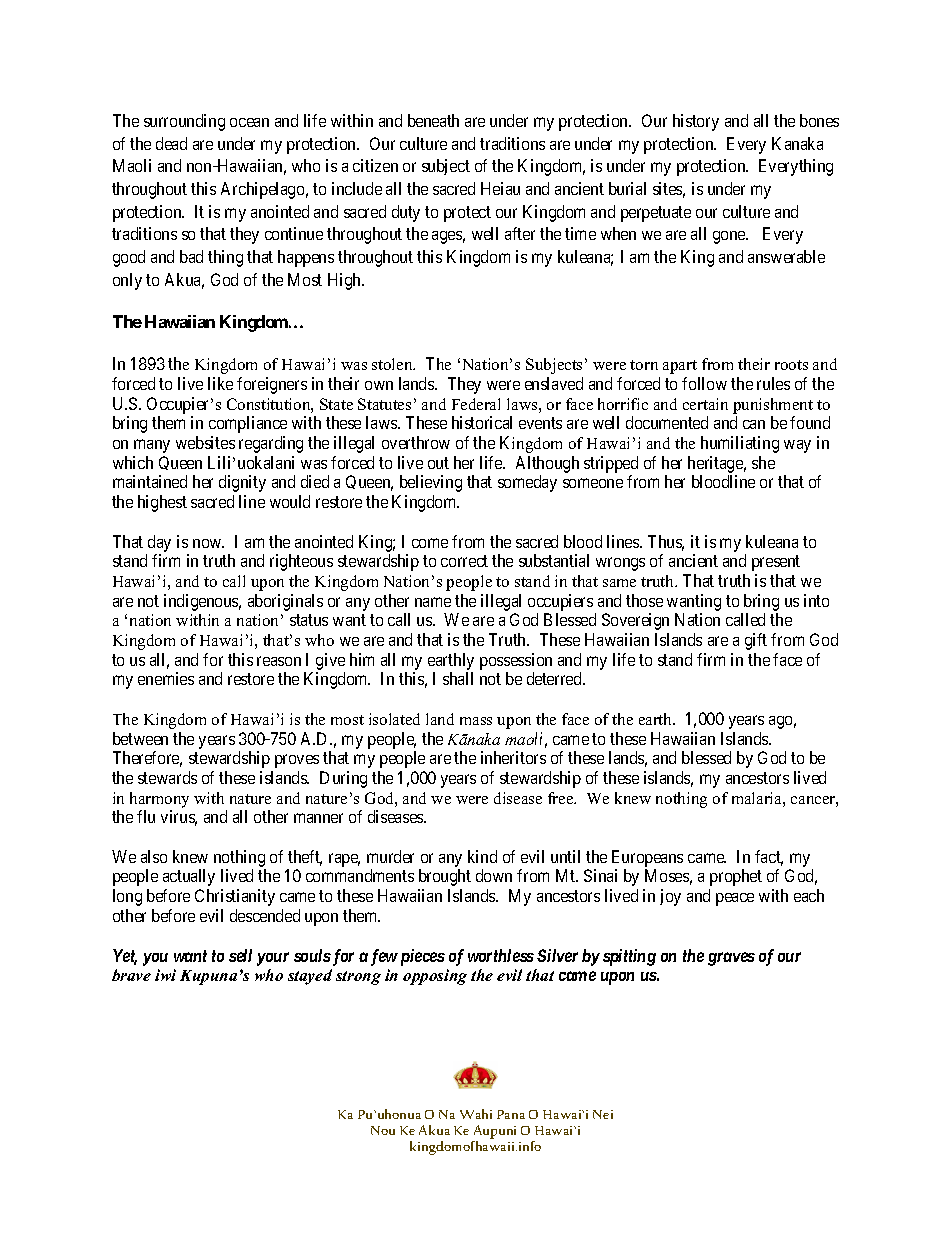  I want to click on beneath, so click(433, 120).
